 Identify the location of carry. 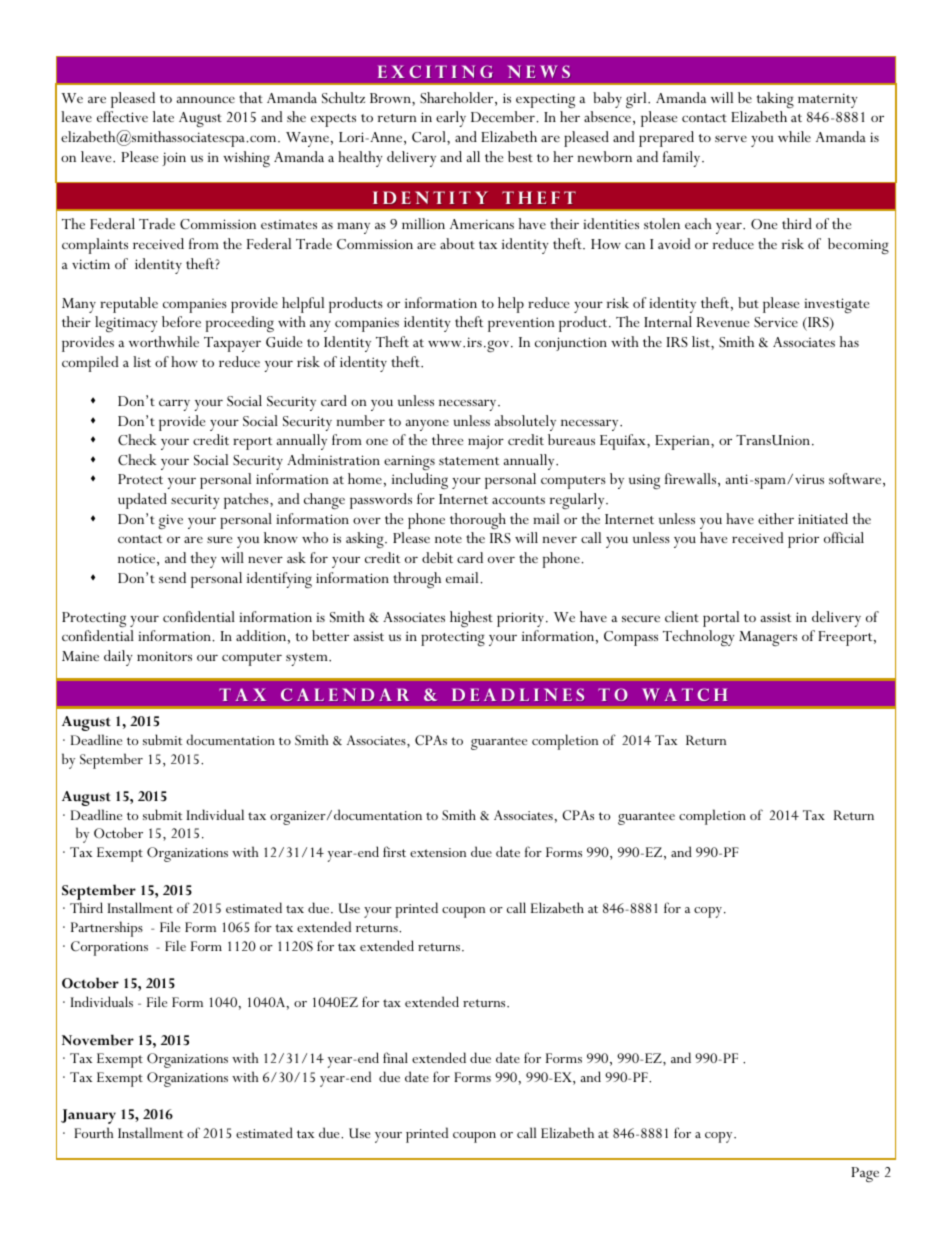
(174, 405).
